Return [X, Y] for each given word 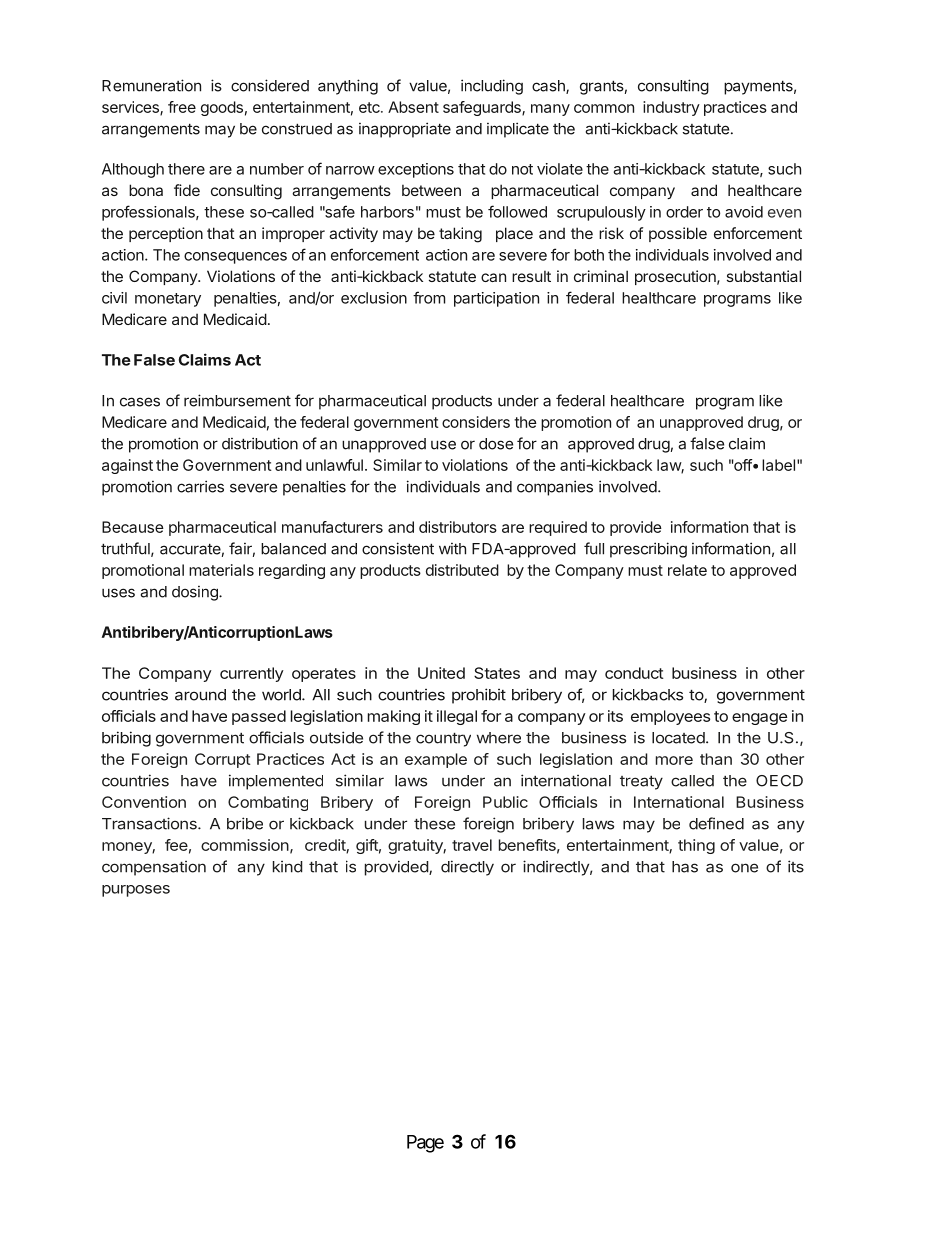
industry [671, 108]
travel [472, 845]
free [182, 107]
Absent [413, 107]
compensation [154, 868]
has [685, 867]
